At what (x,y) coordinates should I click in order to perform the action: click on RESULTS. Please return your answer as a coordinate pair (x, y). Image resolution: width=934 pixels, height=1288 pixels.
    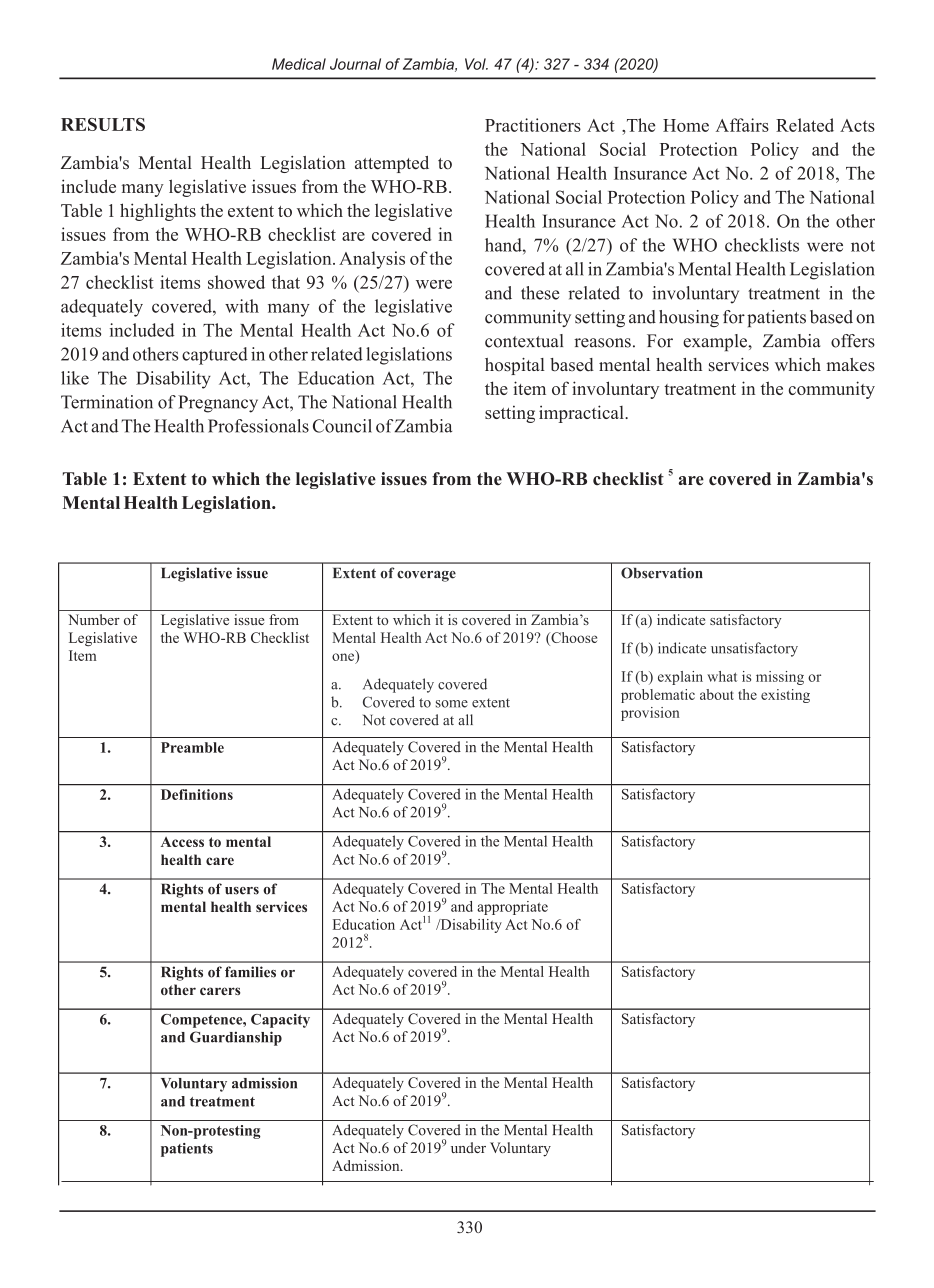
    Looking at the image, I should click on (103, 124).
